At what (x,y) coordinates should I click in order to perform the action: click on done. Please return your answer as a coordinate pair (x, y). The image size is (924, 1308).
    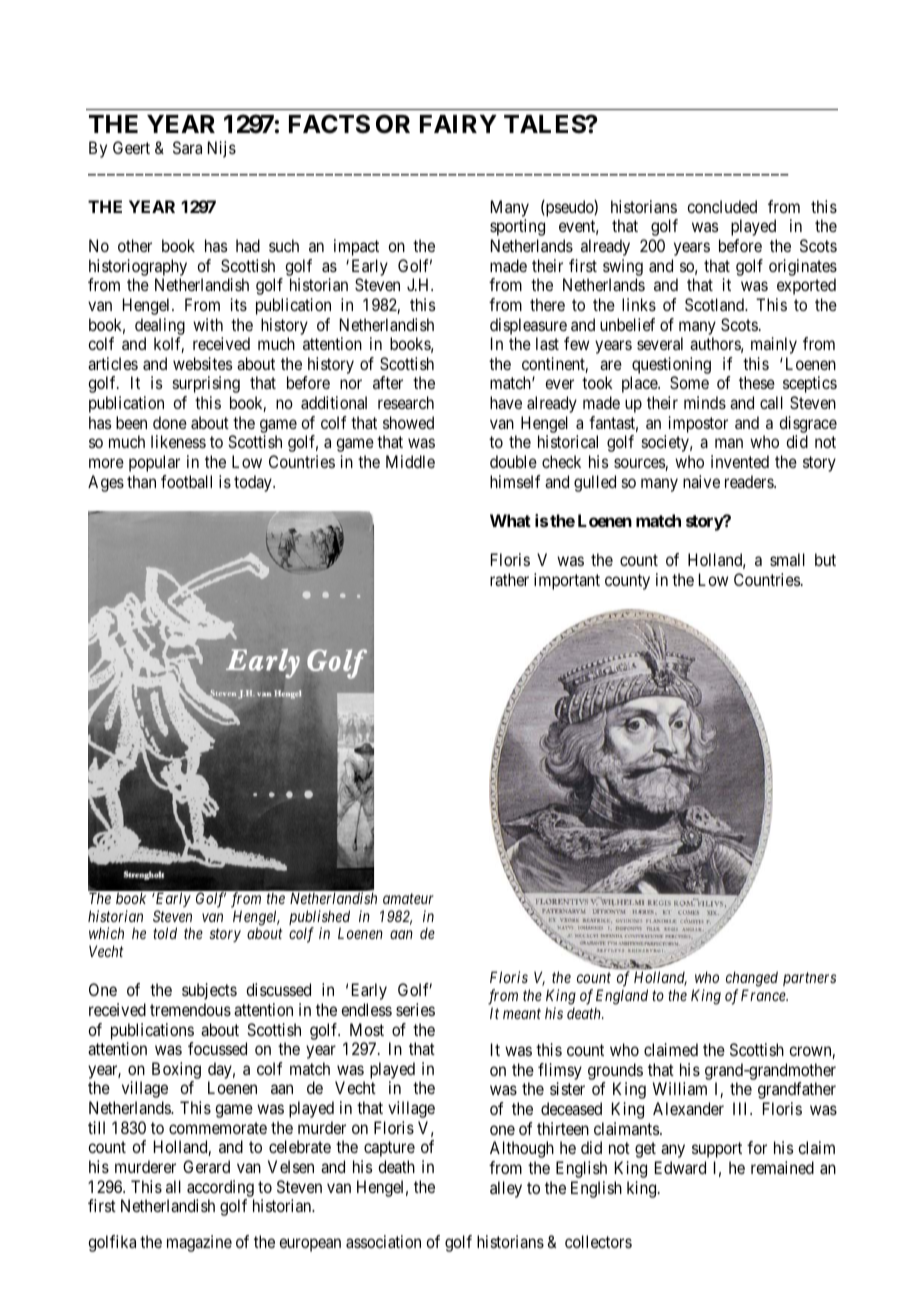
    Looking at the image, I should click on (170, 422).
